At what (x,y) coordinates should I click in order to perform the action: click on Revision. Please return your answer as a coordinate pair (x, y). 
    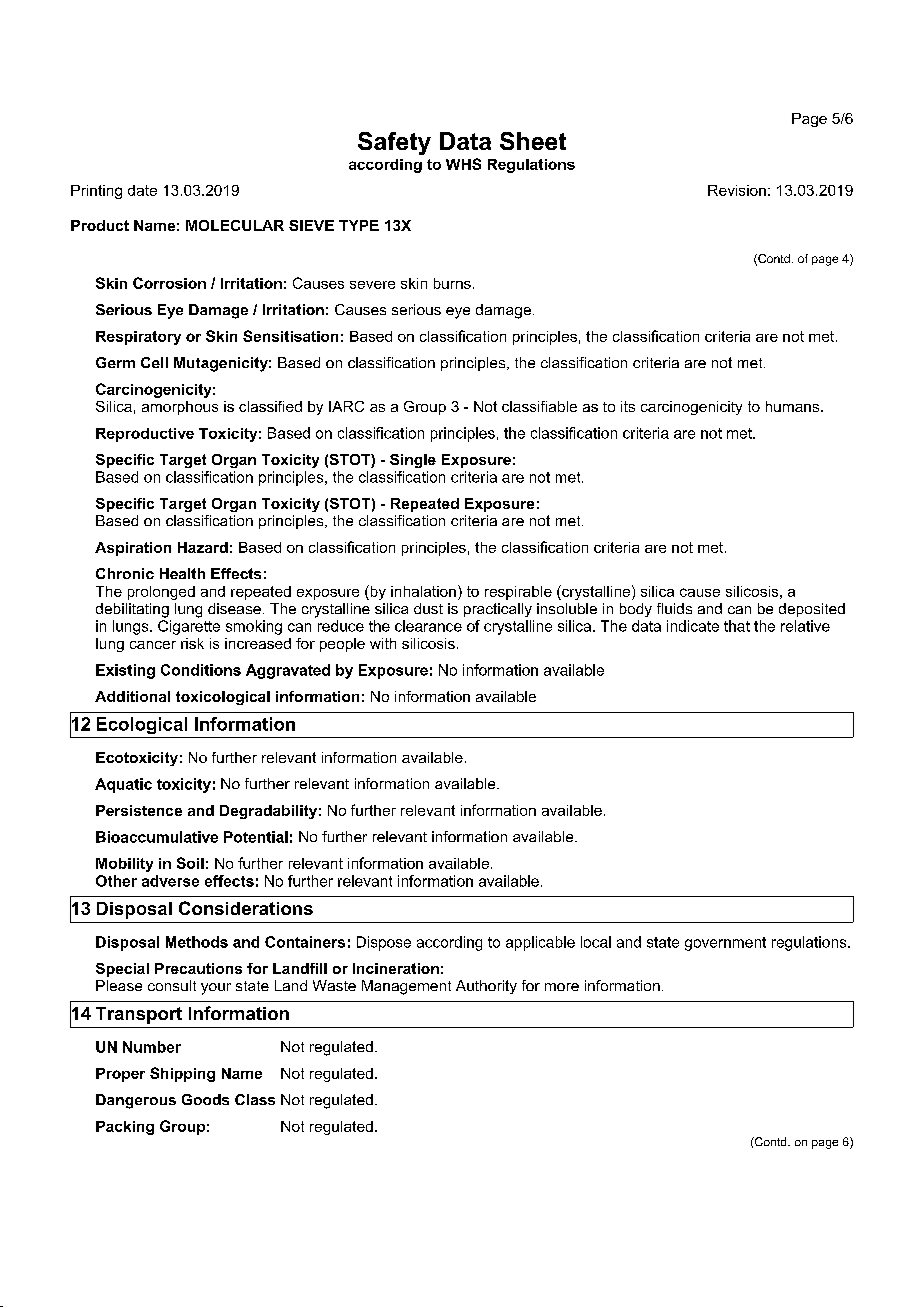
    Looking at the image, I should click on (737, 190).
